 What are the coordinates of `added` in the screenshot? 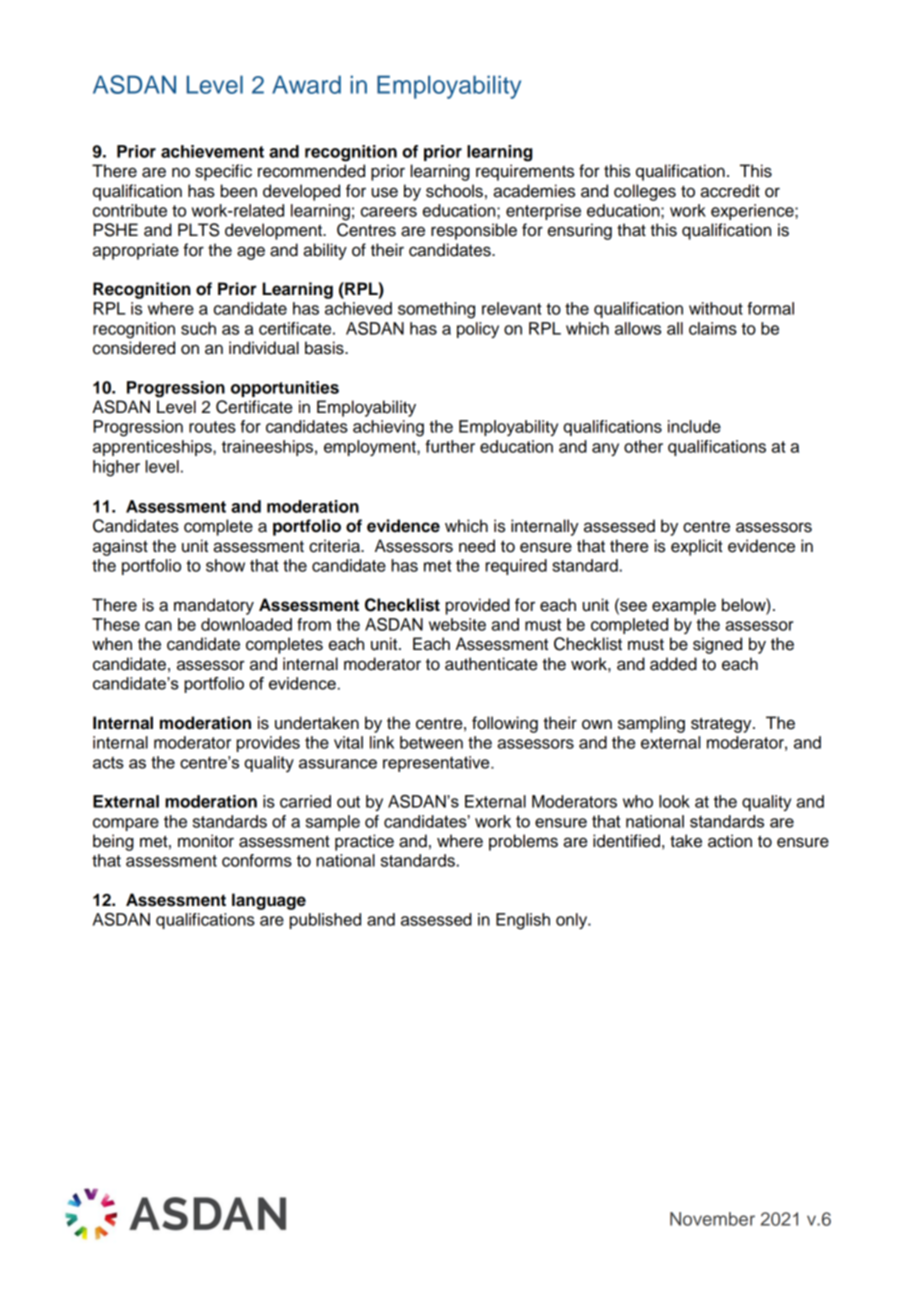 It's located at (673, 664).
